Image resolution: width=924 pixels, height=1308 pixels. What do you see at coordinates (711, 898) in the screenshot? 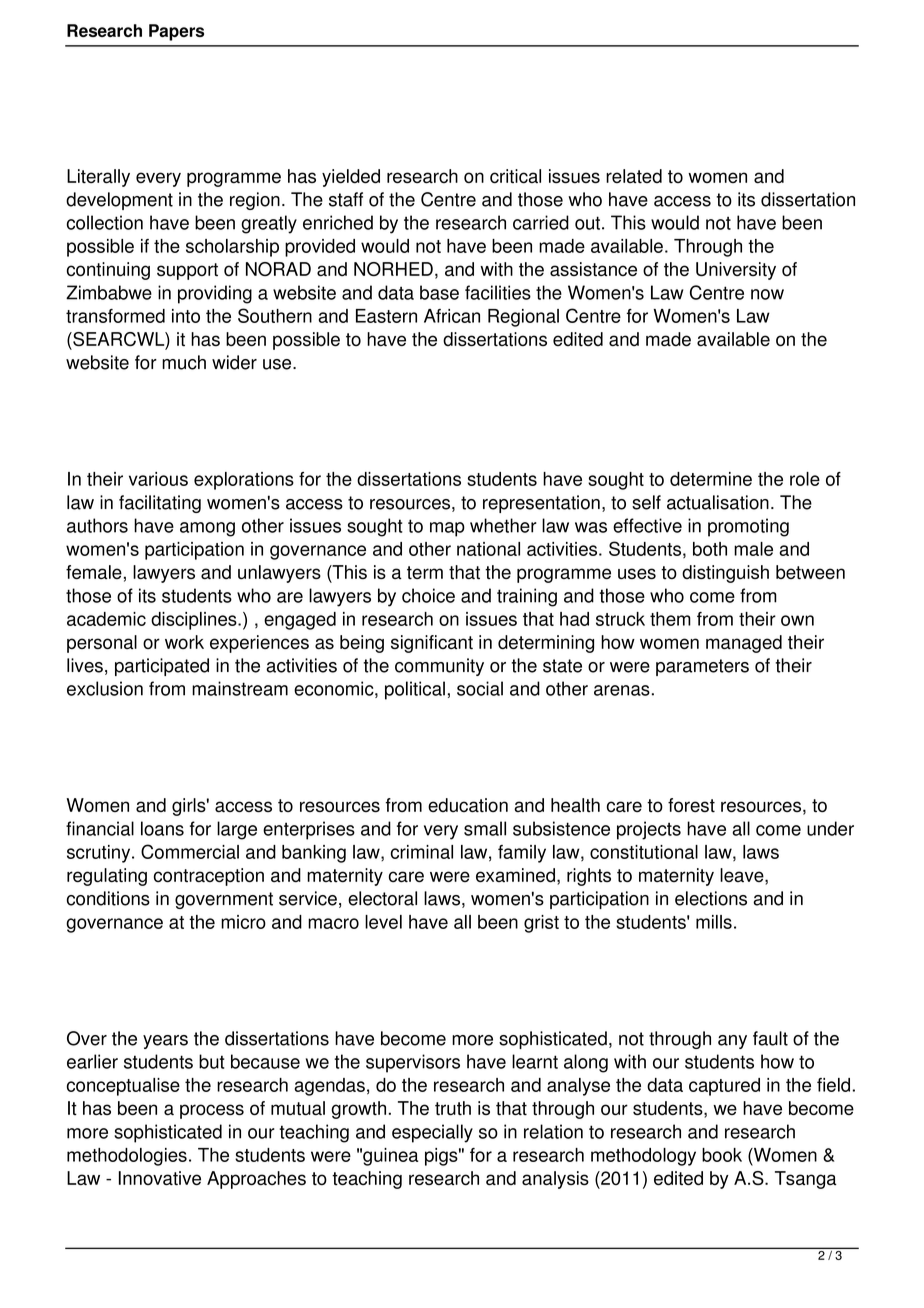
I see `elections` at bounding box center [711, 898].
